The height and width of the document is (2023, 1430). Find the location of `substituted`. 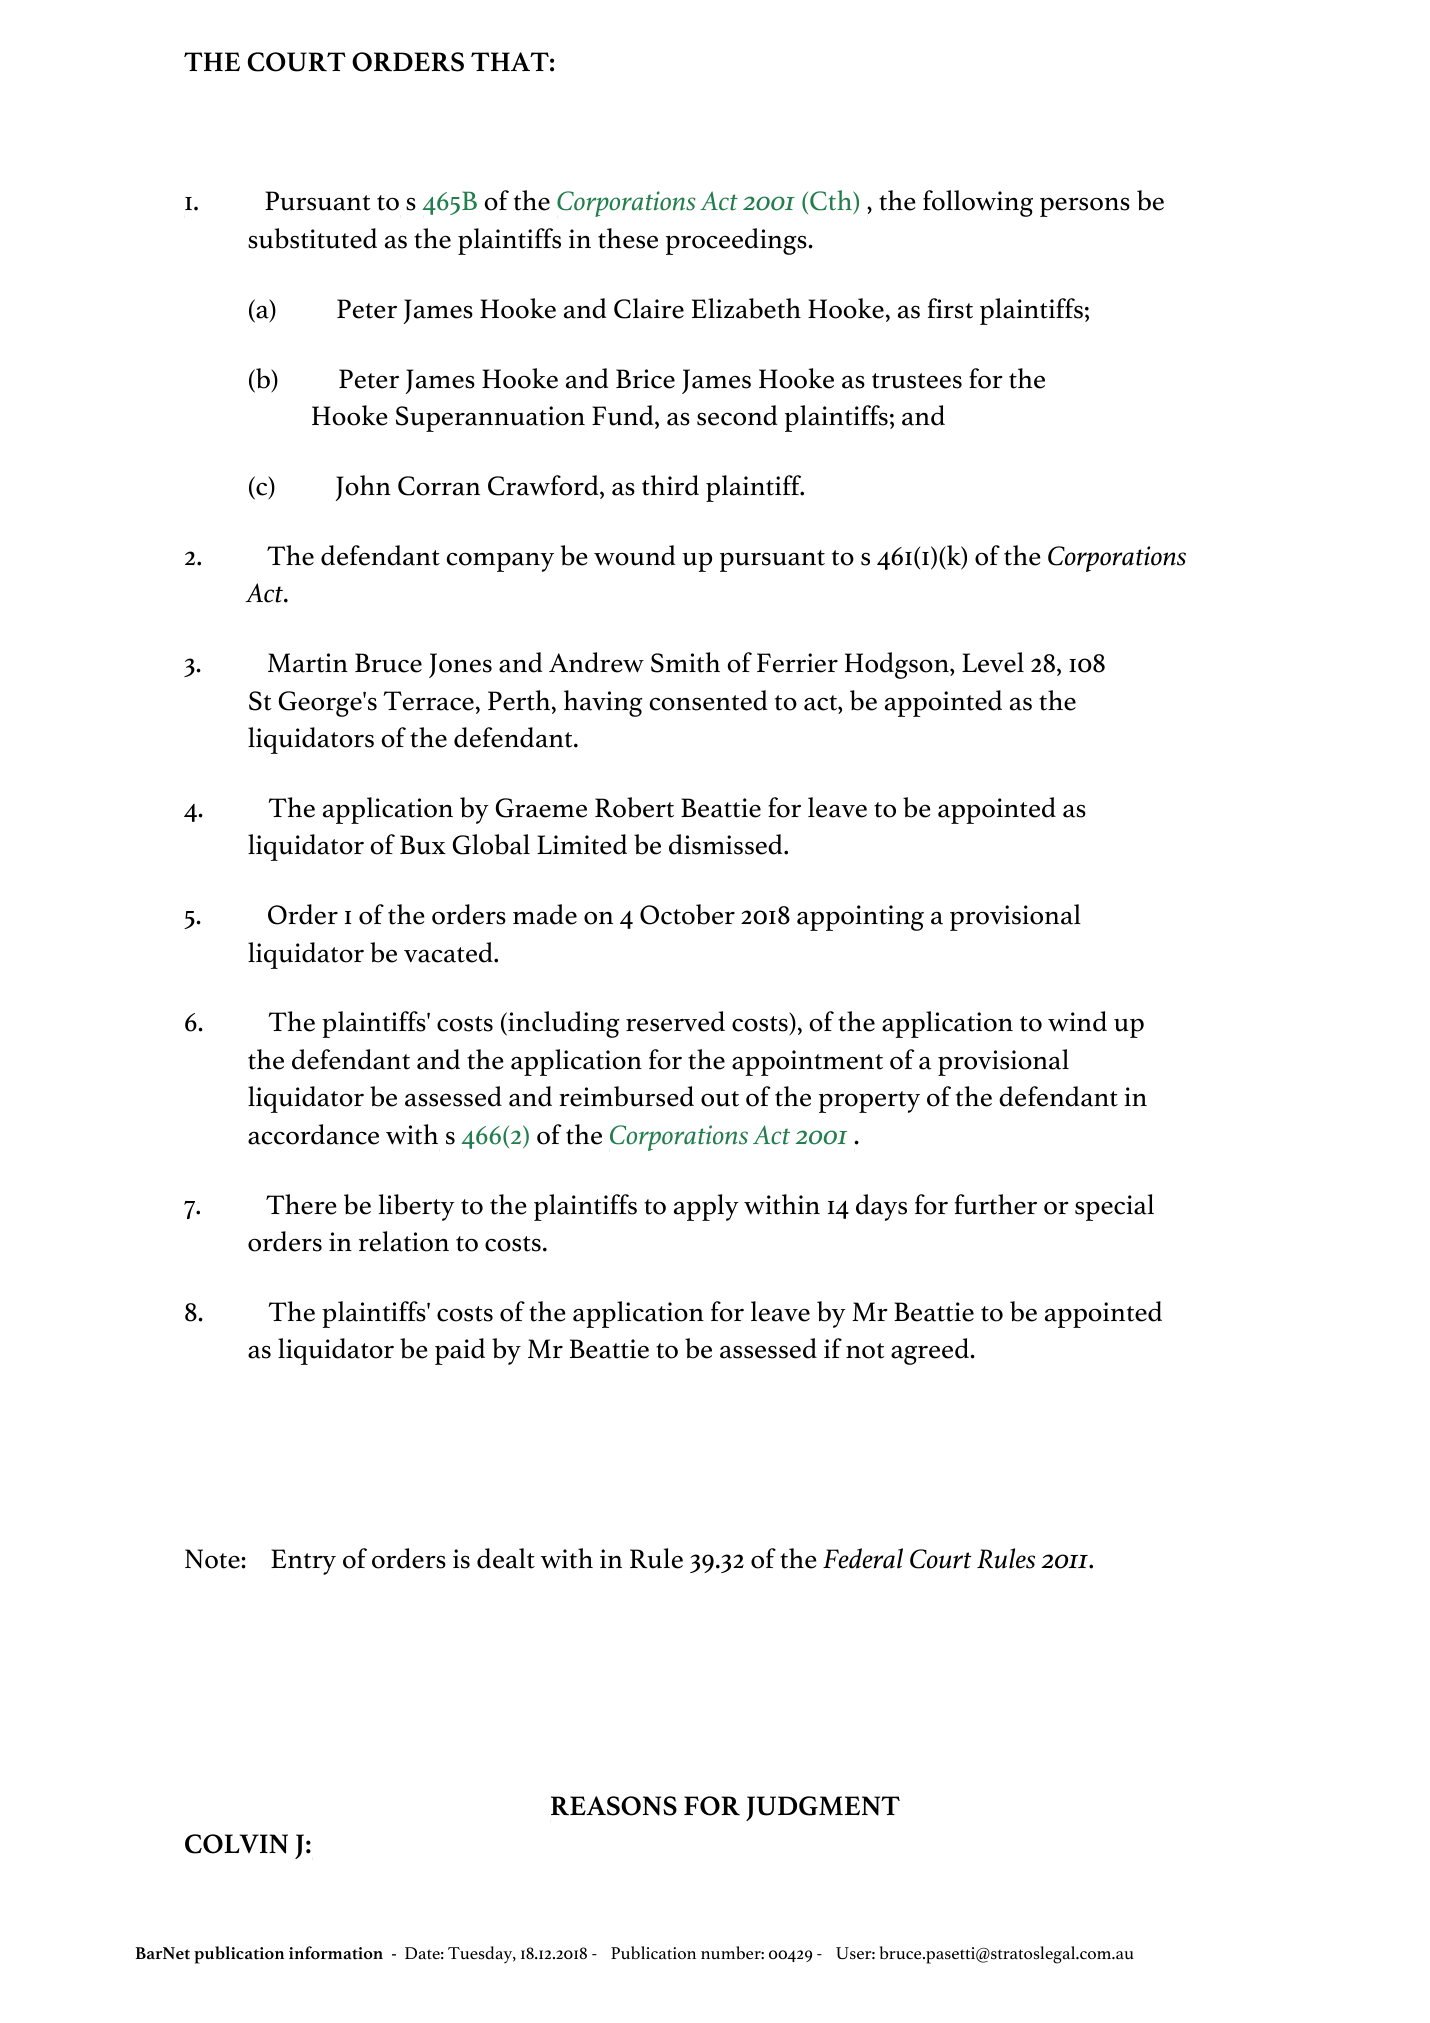

substituted is located at coordinates (312, 238).
